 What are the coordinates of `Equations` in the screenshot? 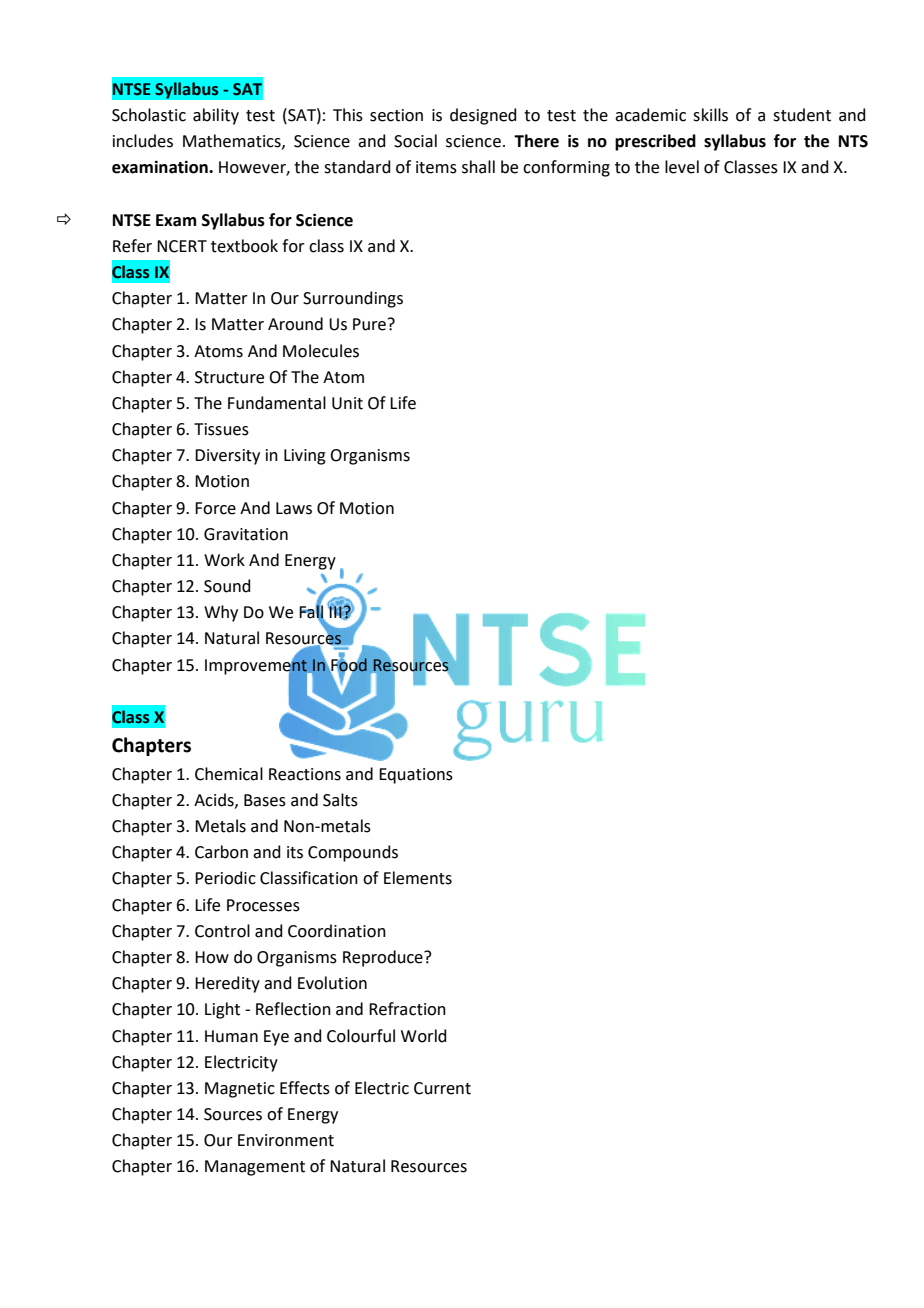 It's located at (416, 776).
